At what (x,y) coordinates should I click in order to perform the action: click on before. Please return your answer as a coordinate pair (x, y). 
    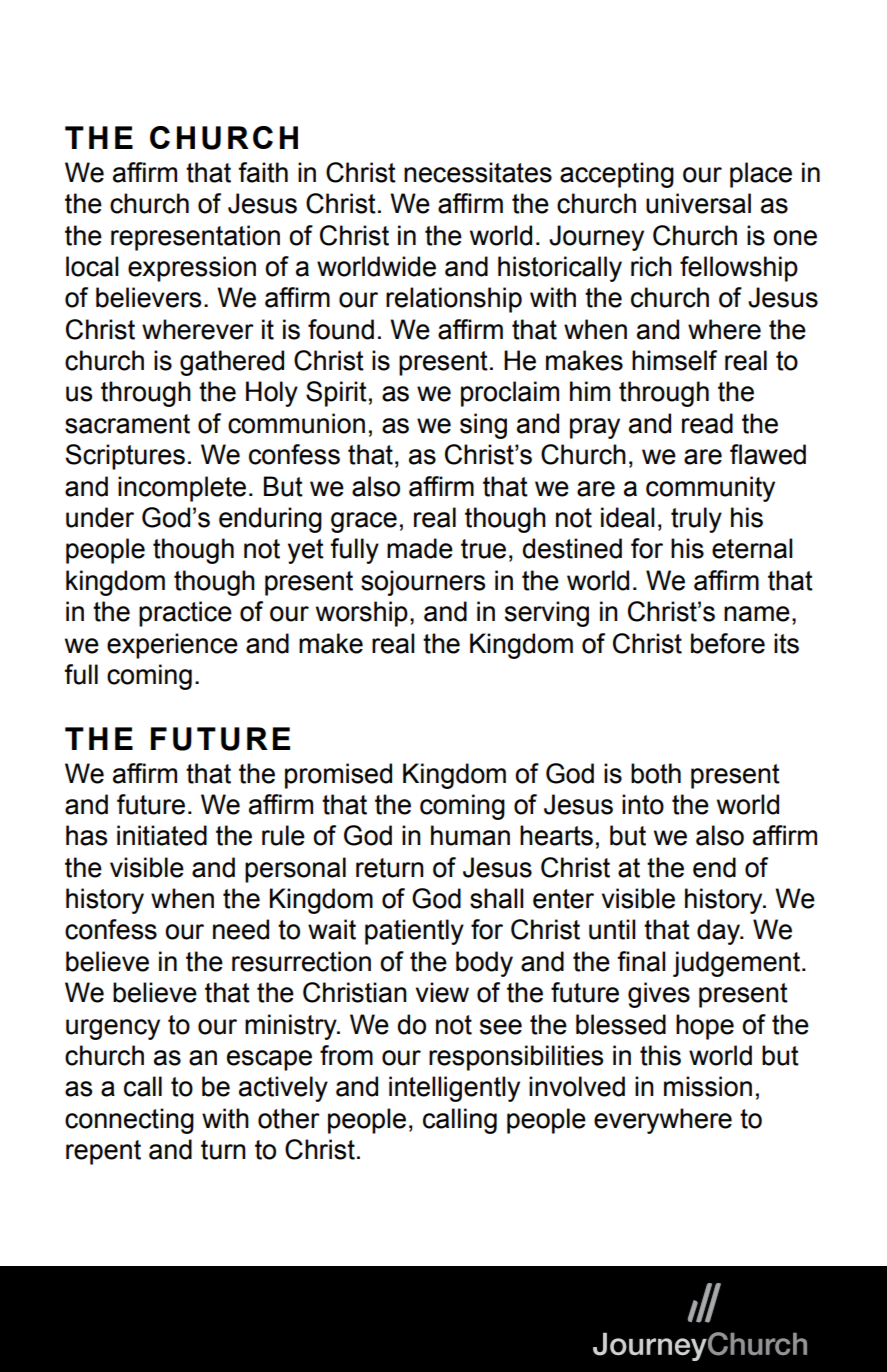
    Looking at the image, I should click on (728, 643).
